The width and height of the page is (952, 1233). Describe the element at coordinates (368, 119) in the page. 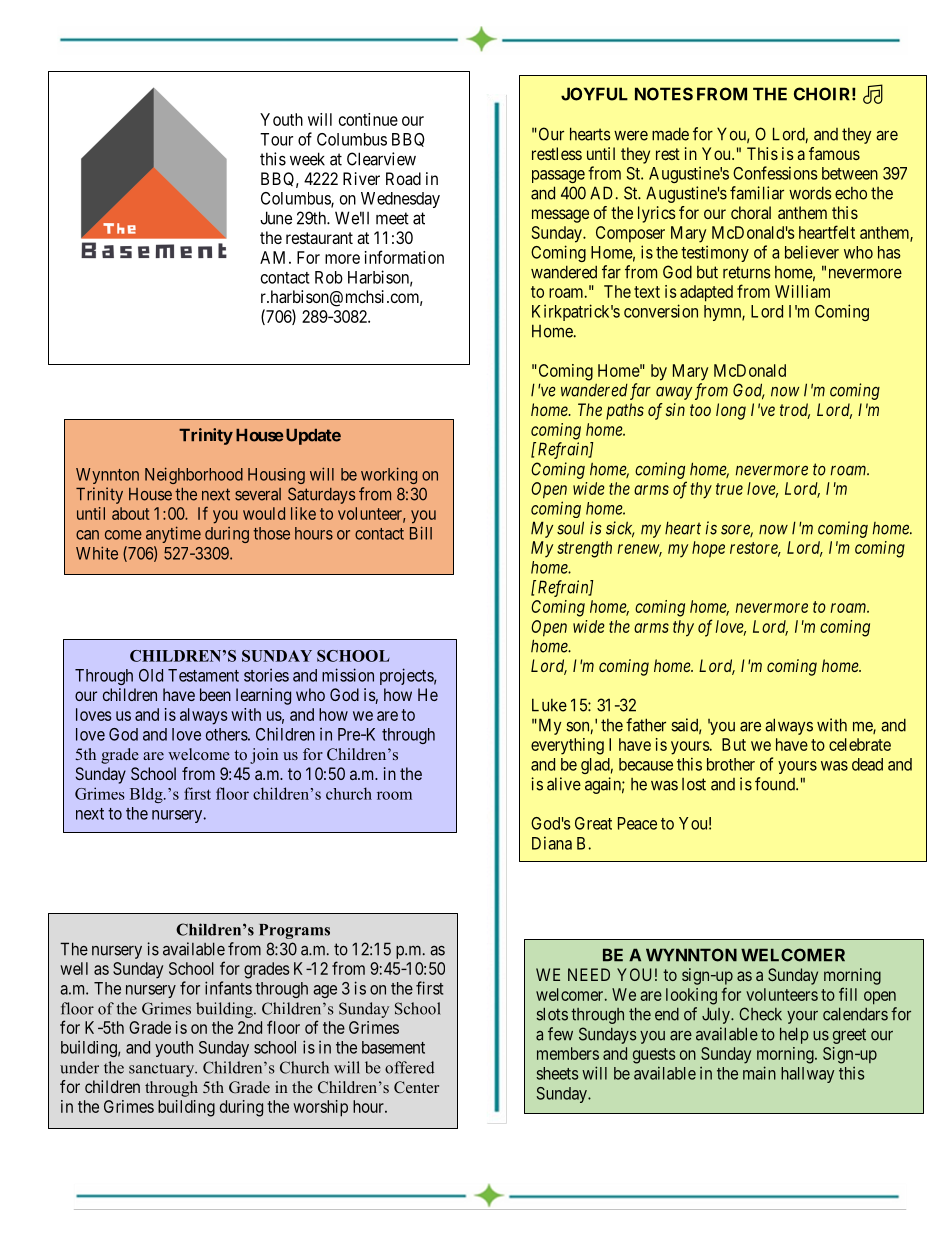

I see `continue` at that location.
